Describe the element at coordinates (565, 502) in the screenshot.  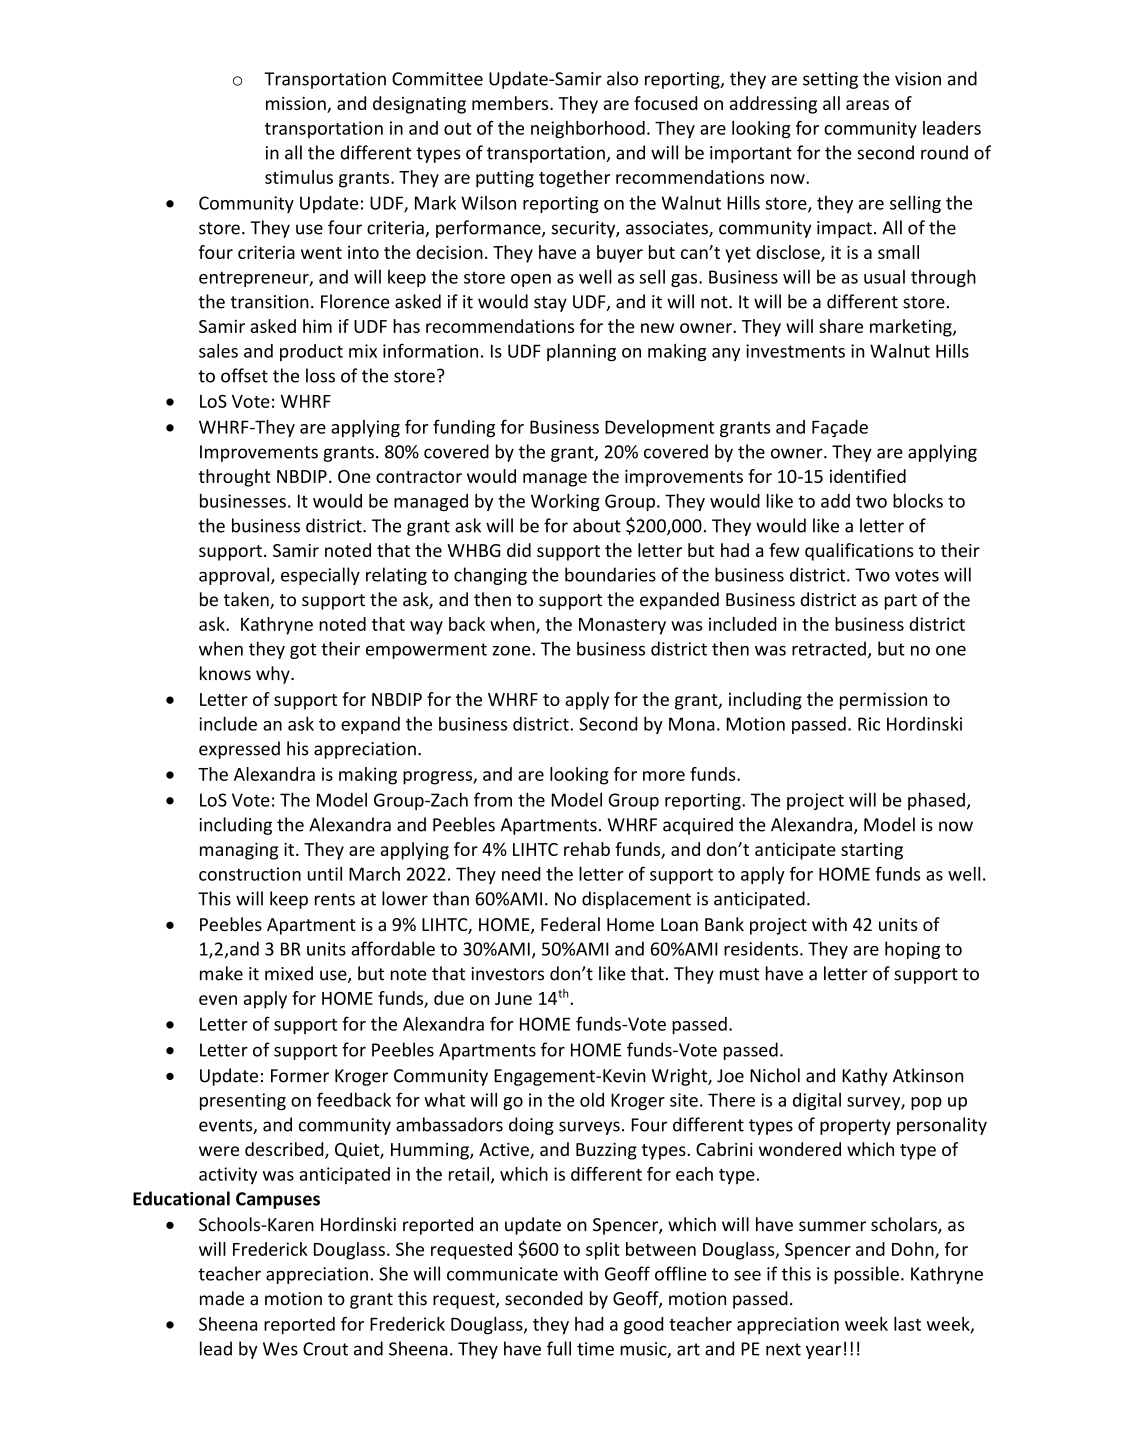
I see `Working` at that location.
